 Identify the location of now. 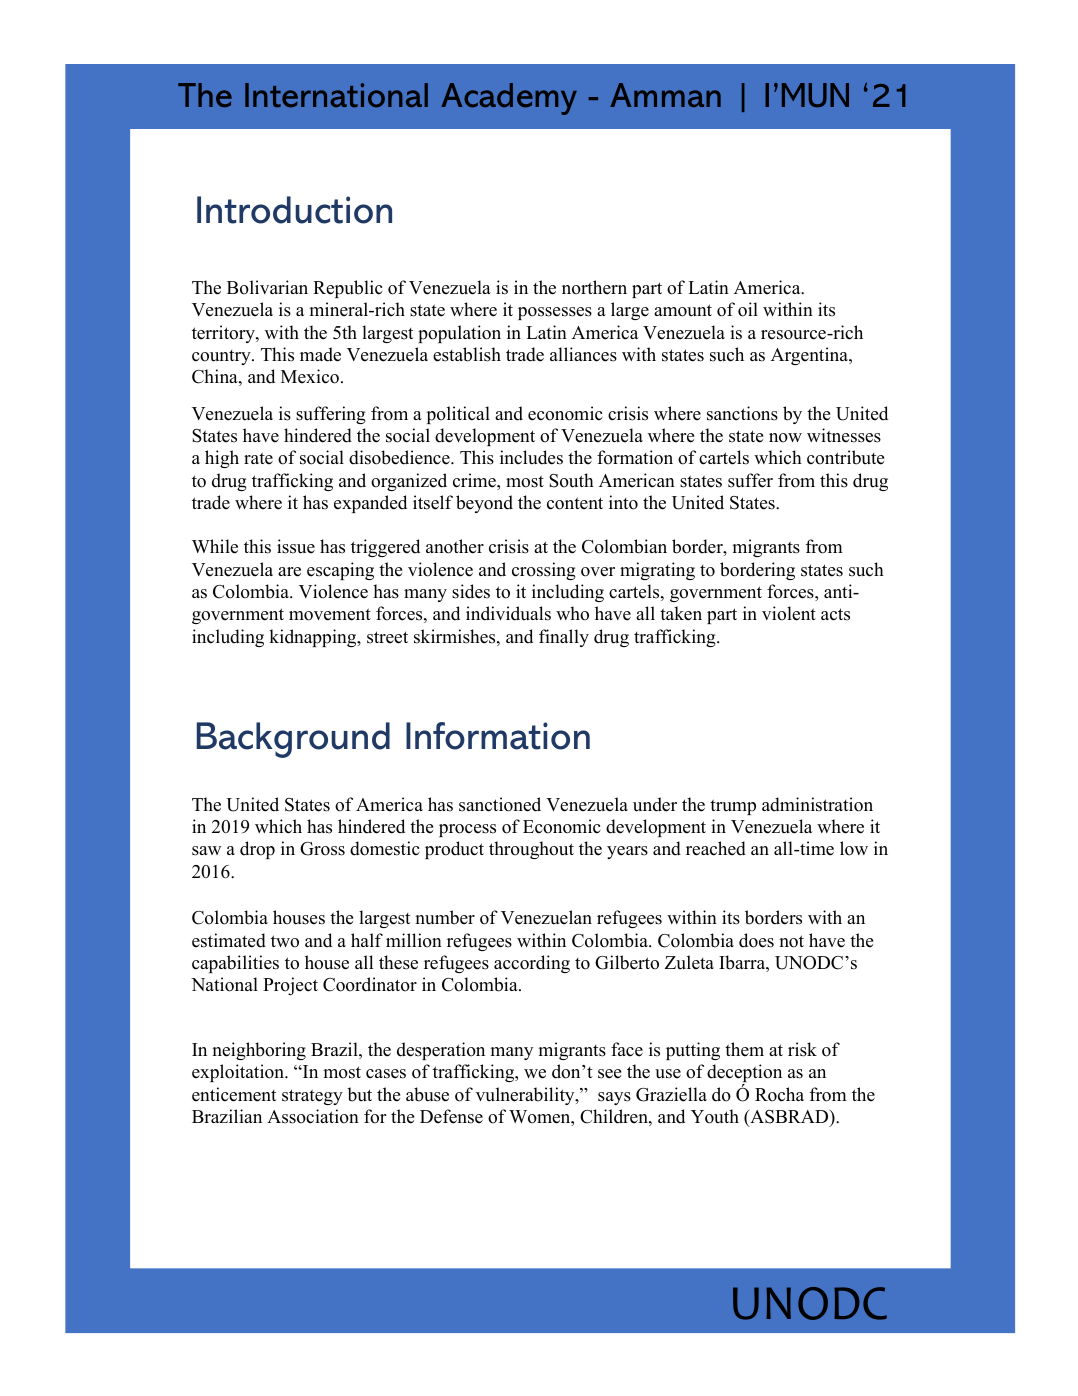
(785, 438).
